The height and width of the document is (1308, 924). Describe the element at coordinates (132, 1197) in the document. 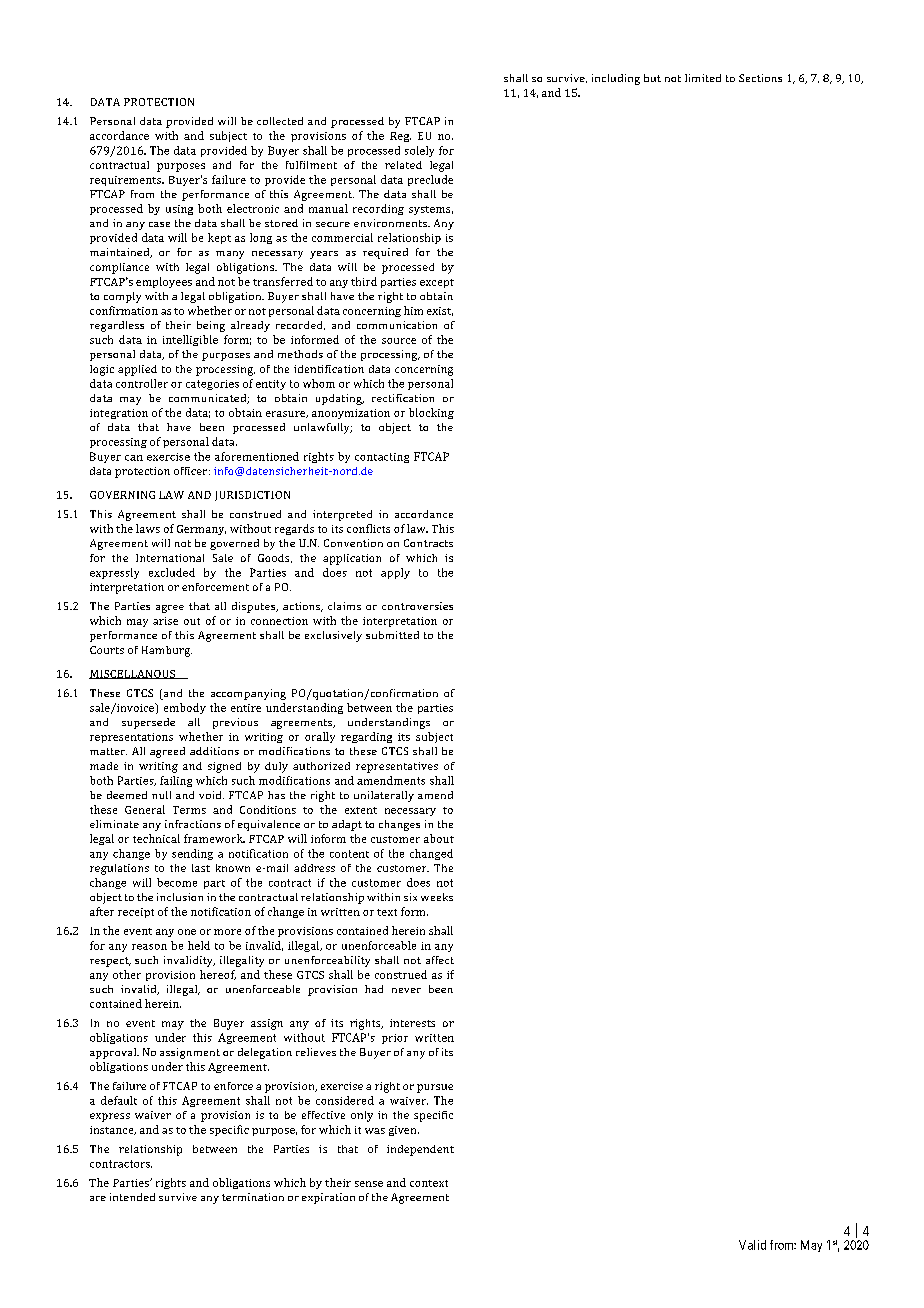

I see `intended` at that location.
